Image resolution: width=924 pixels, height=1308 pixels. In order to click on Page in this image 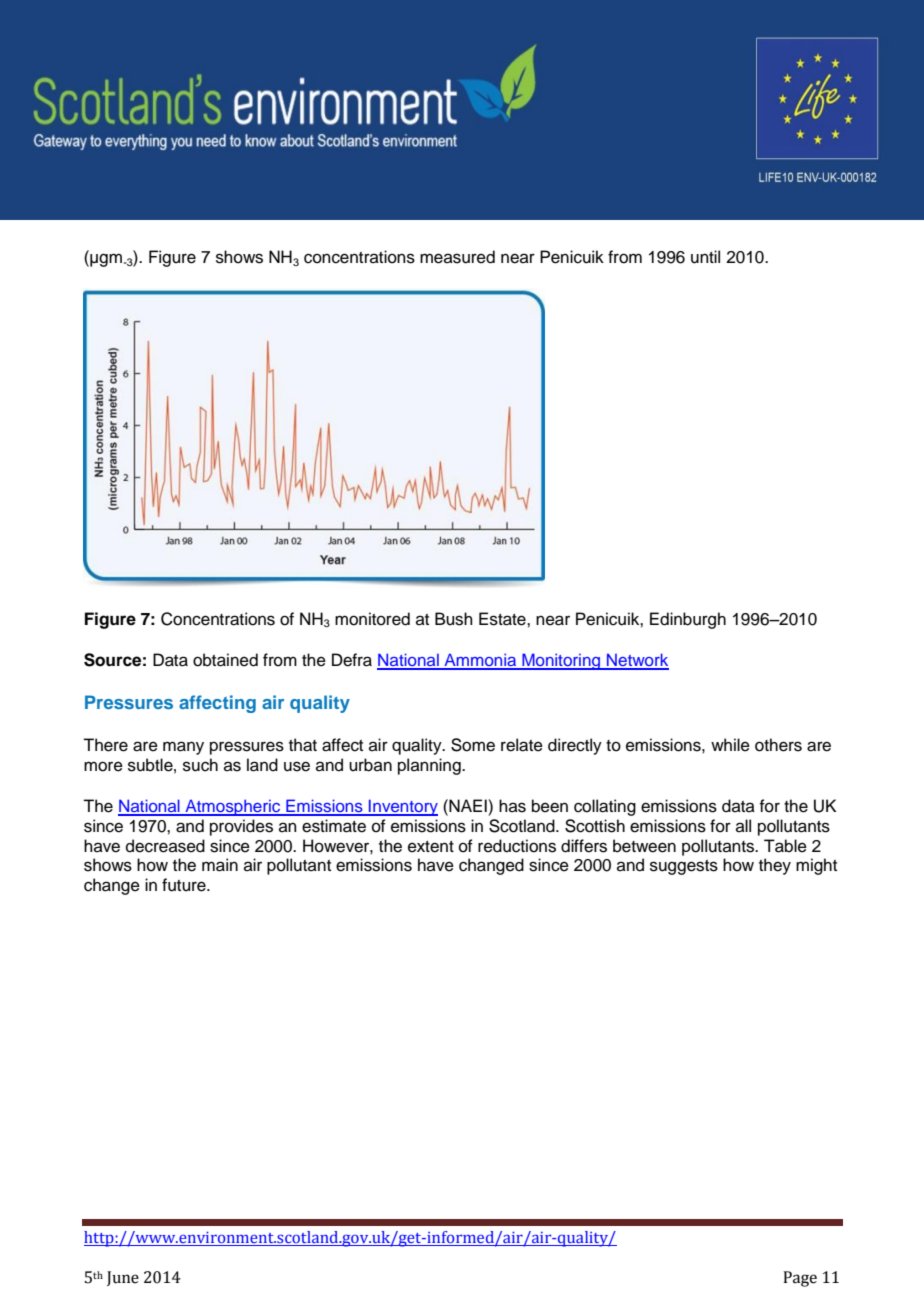, I will do `click(800, 1279)`.
